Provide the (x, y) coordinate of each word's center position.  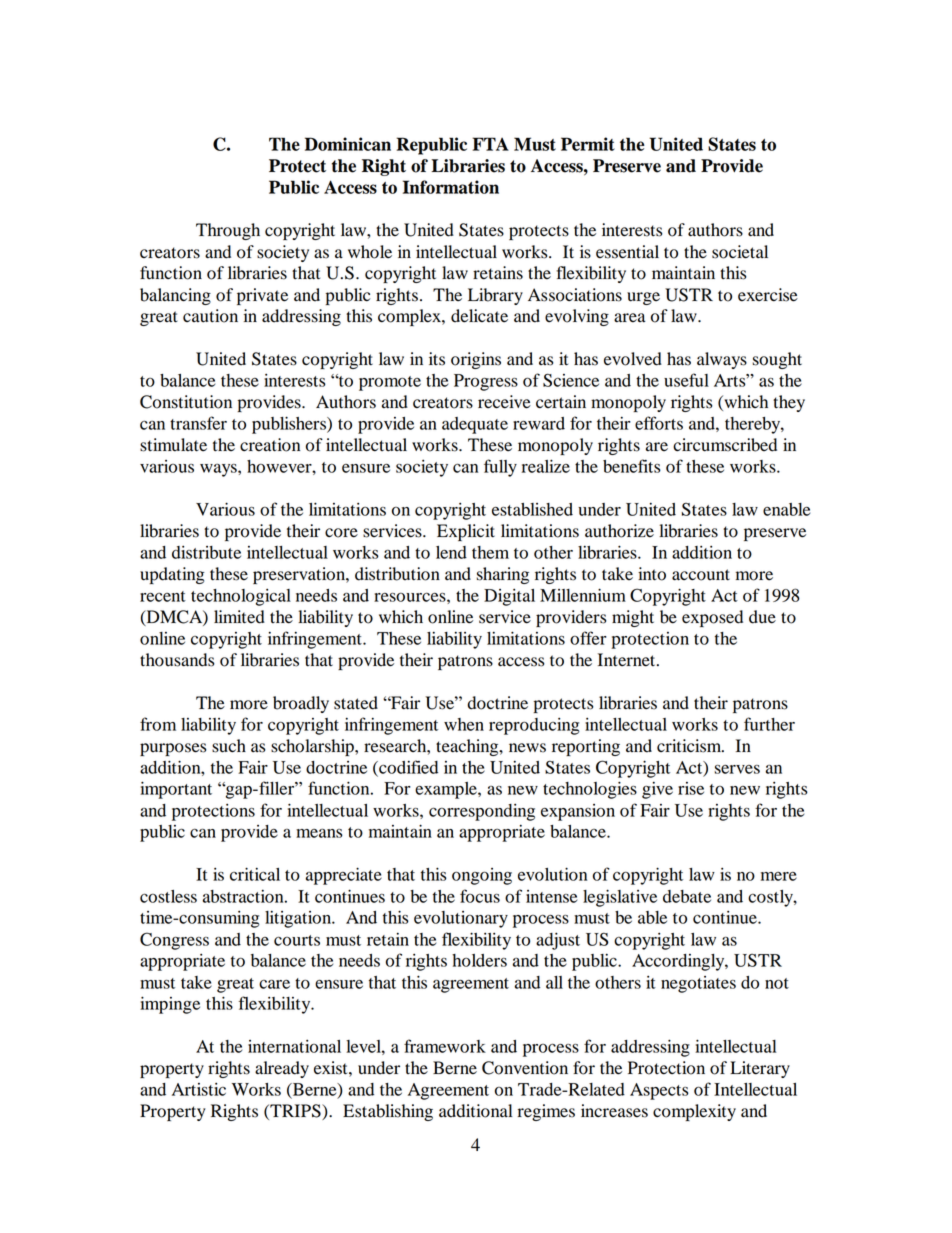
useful (686, 380)
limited (239, 617)
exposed (712, 618)
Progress (486, 382)
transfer (198, 423)
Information (451, 187)
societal (740, 252)
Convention (525, 1068)
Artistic (199, 1089)
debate (687, 896)
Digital (509, 597)
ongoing (482, 876)
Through (228, 231)
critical (255, 874)
